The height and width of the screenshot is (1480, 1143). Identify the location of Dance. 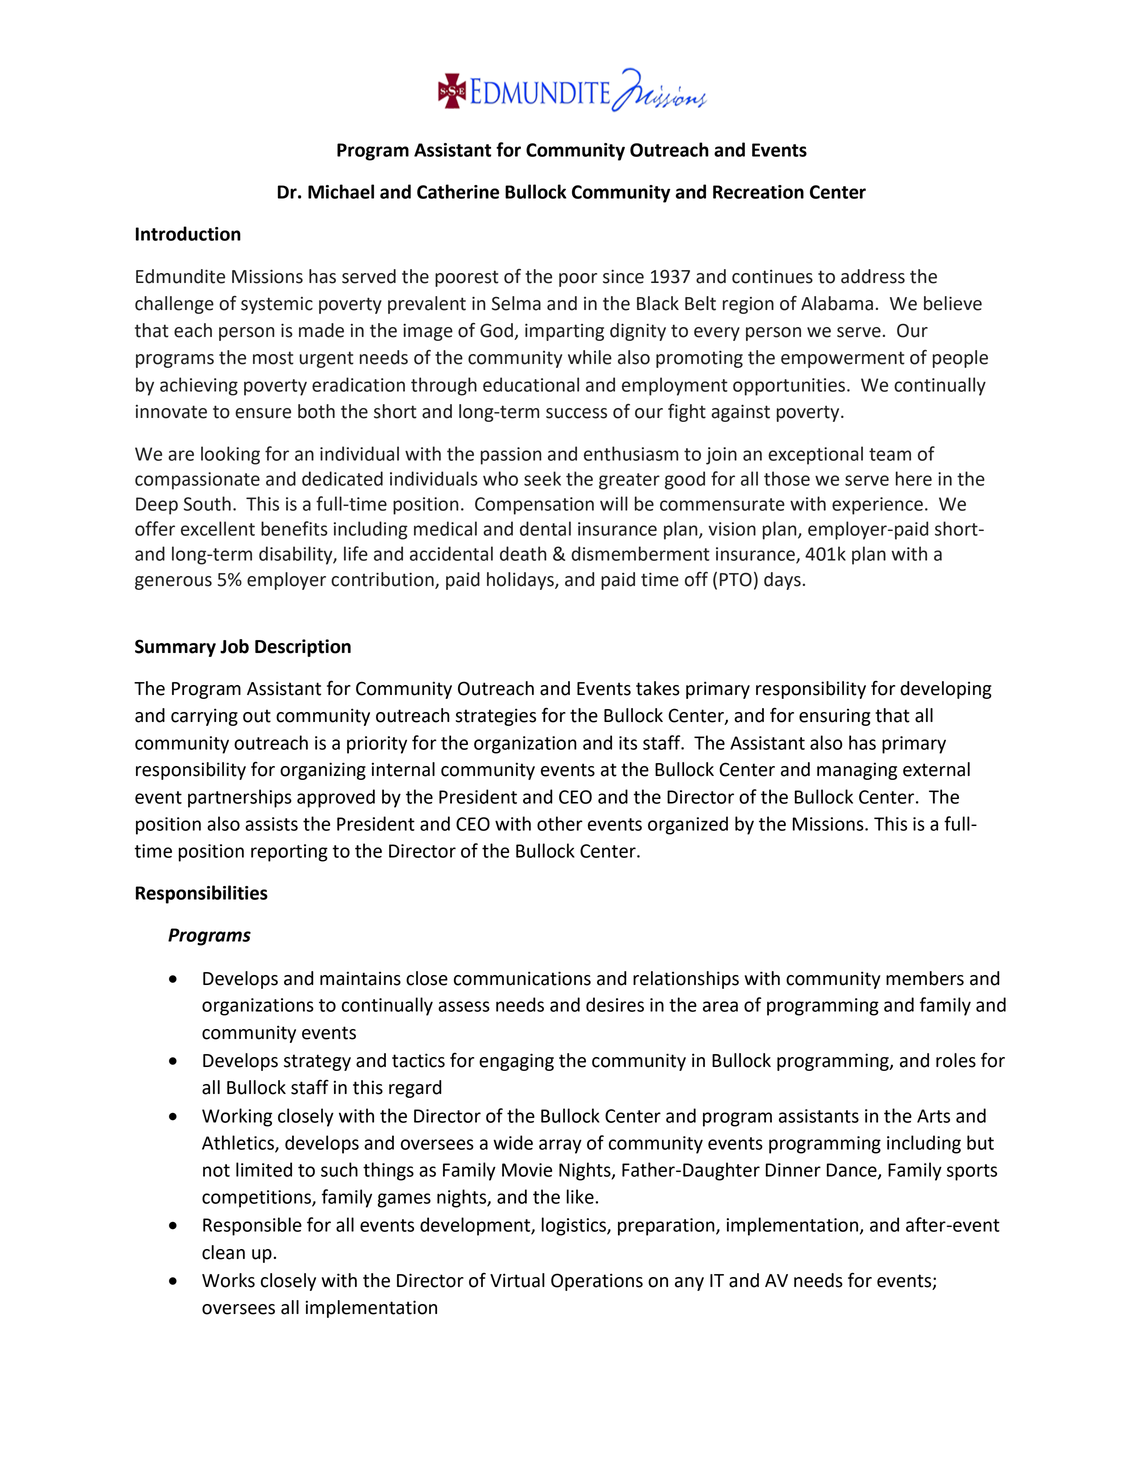
(853, 1171).
